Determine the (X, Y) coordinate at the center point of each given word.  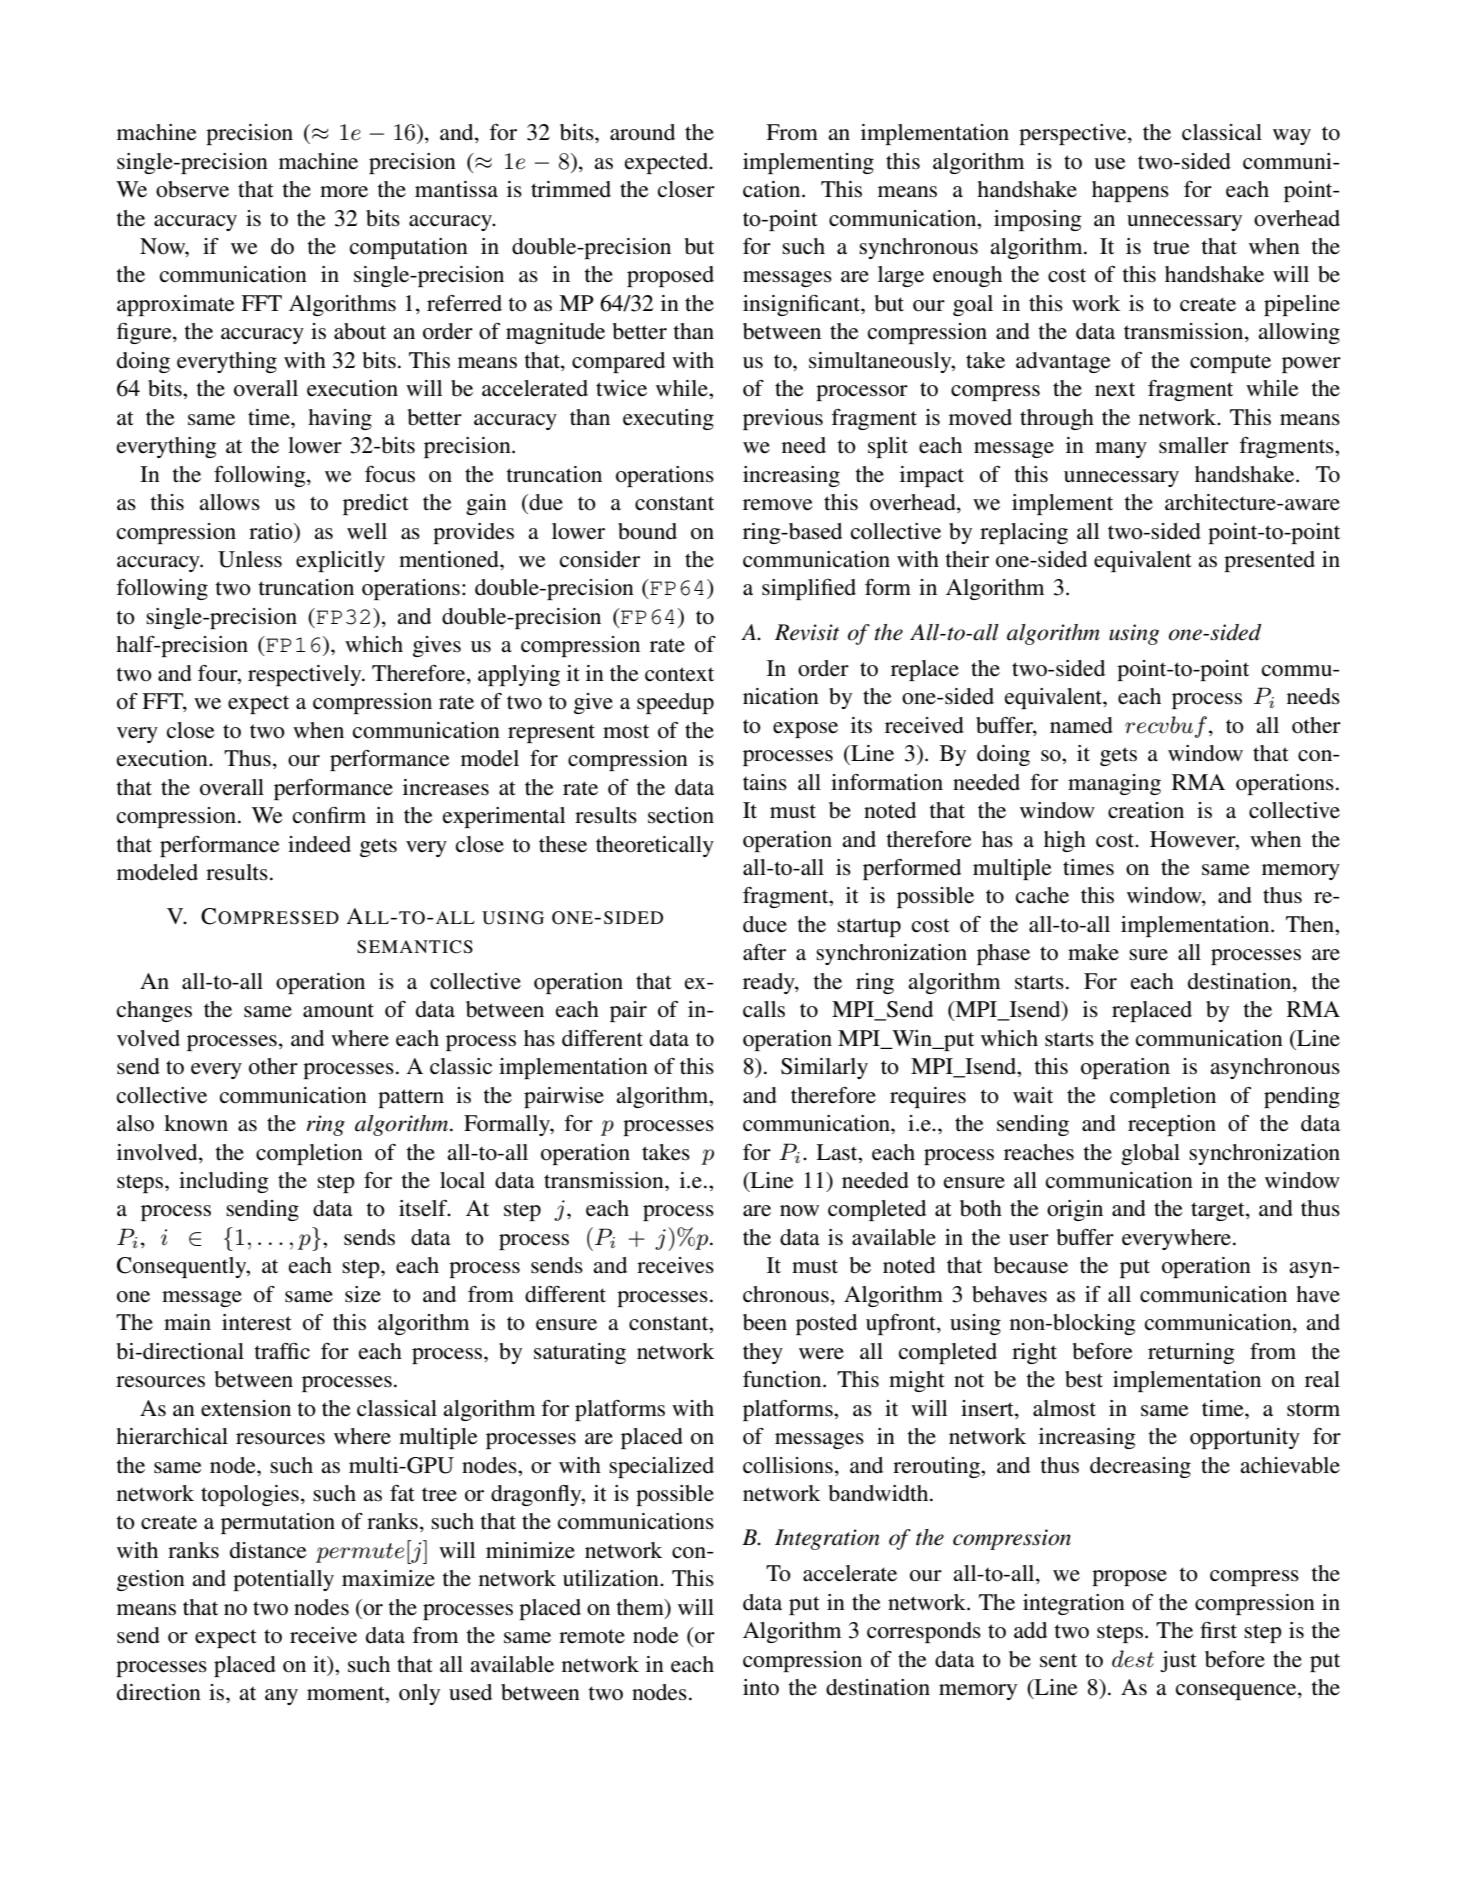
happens (1130, 191)
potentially (283, 1580)
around (642, 132)
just (1178, 1661)
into (761, 1687)
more (344, 192)
